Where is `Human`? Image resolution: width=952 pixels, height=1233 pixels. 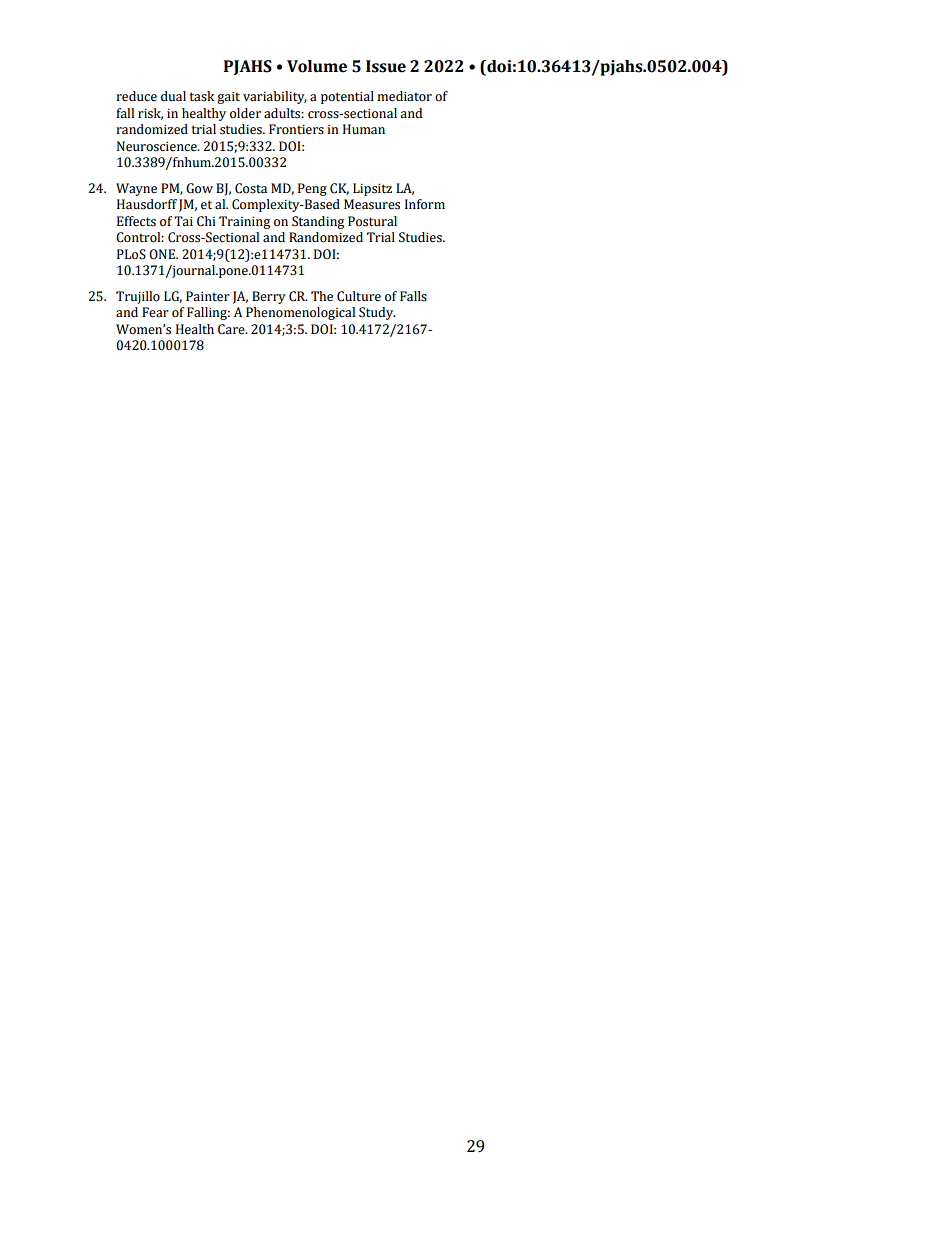
Human is located at coordinates (364, 129).
